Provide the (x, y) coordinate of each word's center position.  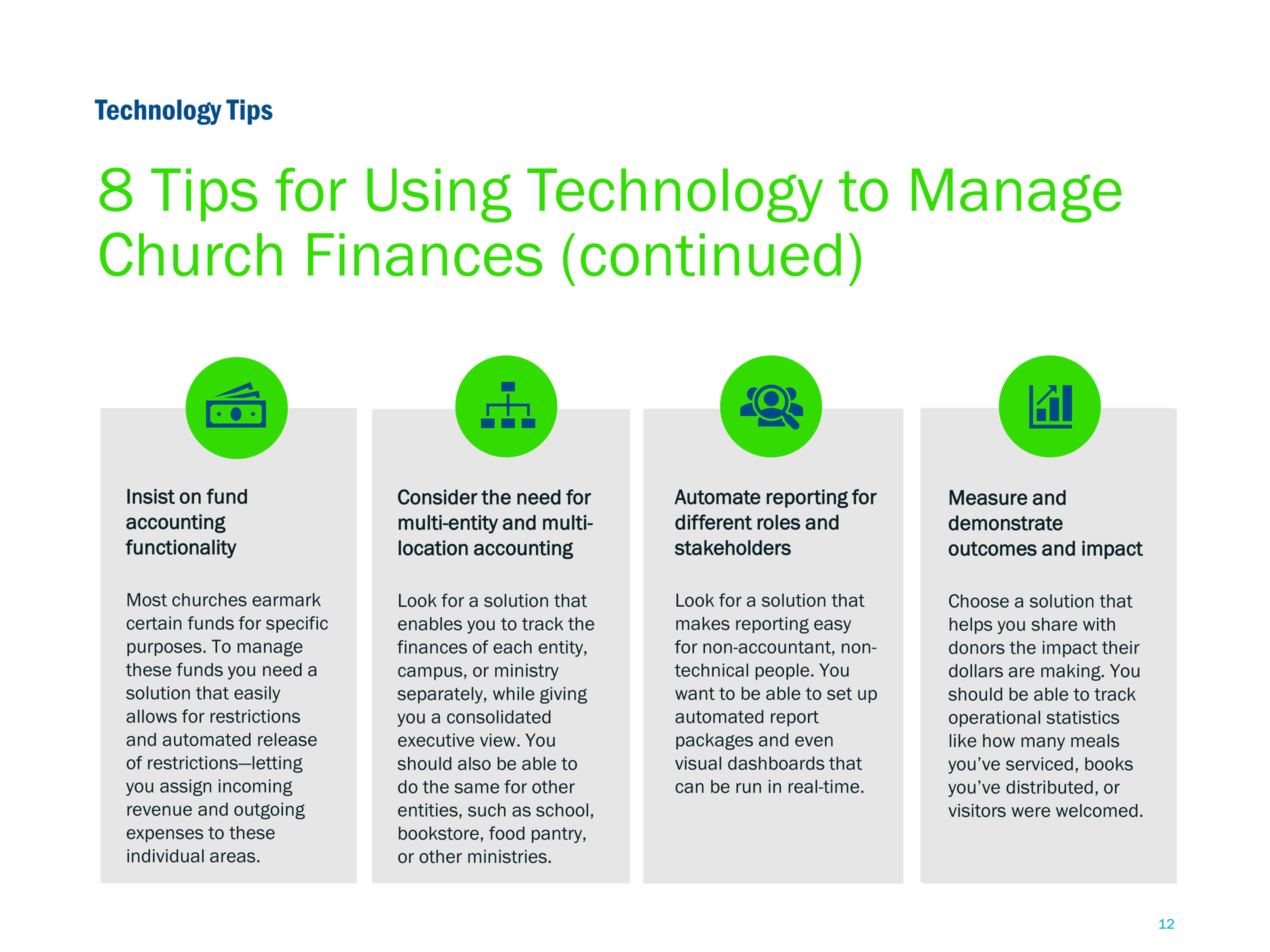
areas (234, 857)
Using (439, 195)
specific (297, 624)
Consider (438, 497)
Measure (988, 497)
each (512, 647)
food (507, 833)
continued (711, 255)
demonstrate (1005, 523)
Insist (151, 496)
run (748, 788)
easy (832, 627)
